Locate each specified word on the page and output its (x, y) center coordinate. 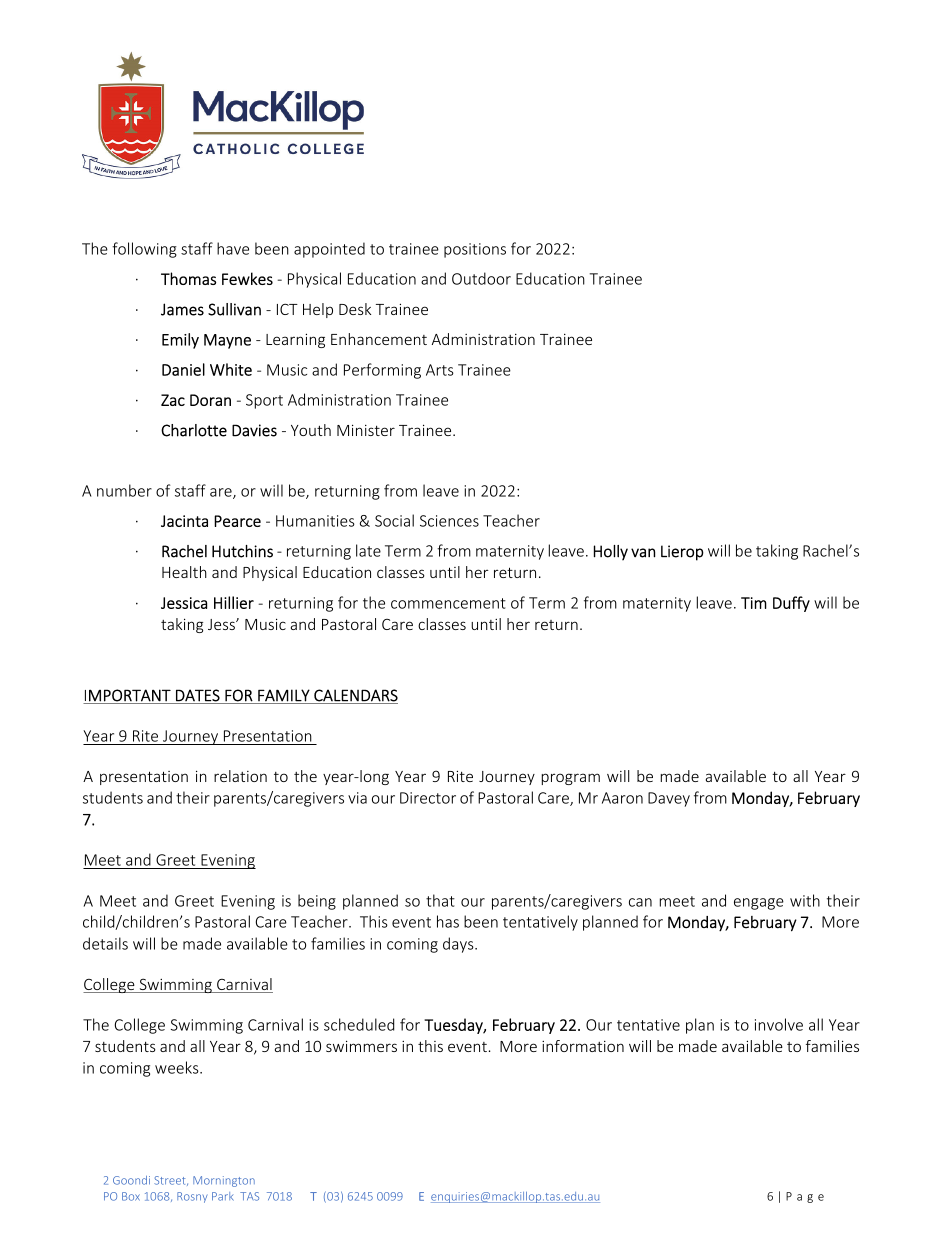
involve (779, 1024)
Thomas (188, 278)
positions (475, 250)
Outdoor (481, 278)
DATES (198, 696)
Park (223, 1196)
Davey (669, 799)
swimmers (361, 1046)
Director (428, 798)
